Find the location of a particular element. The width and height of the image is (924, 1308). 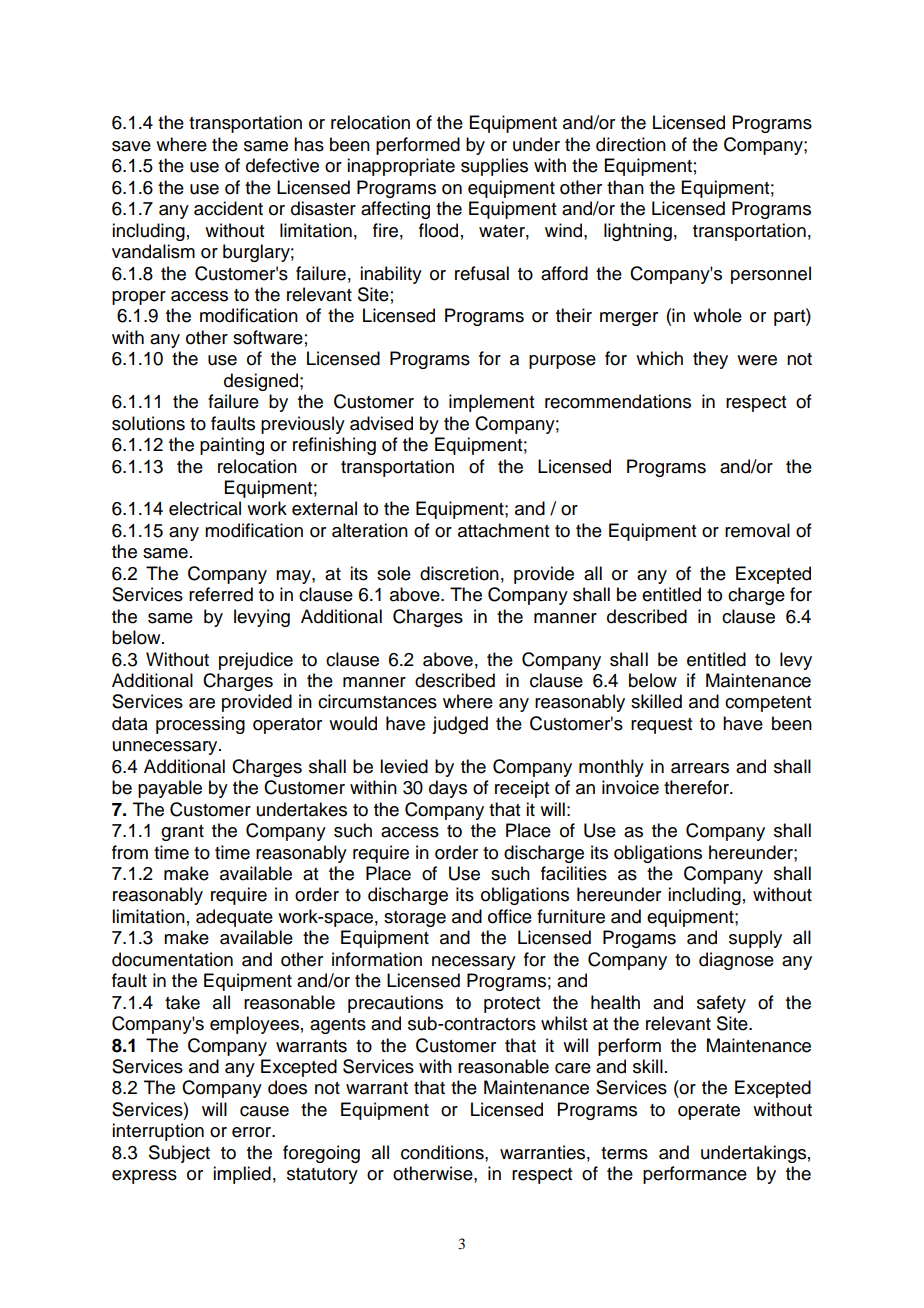

Subject is located at coordinates (179, 1154).
